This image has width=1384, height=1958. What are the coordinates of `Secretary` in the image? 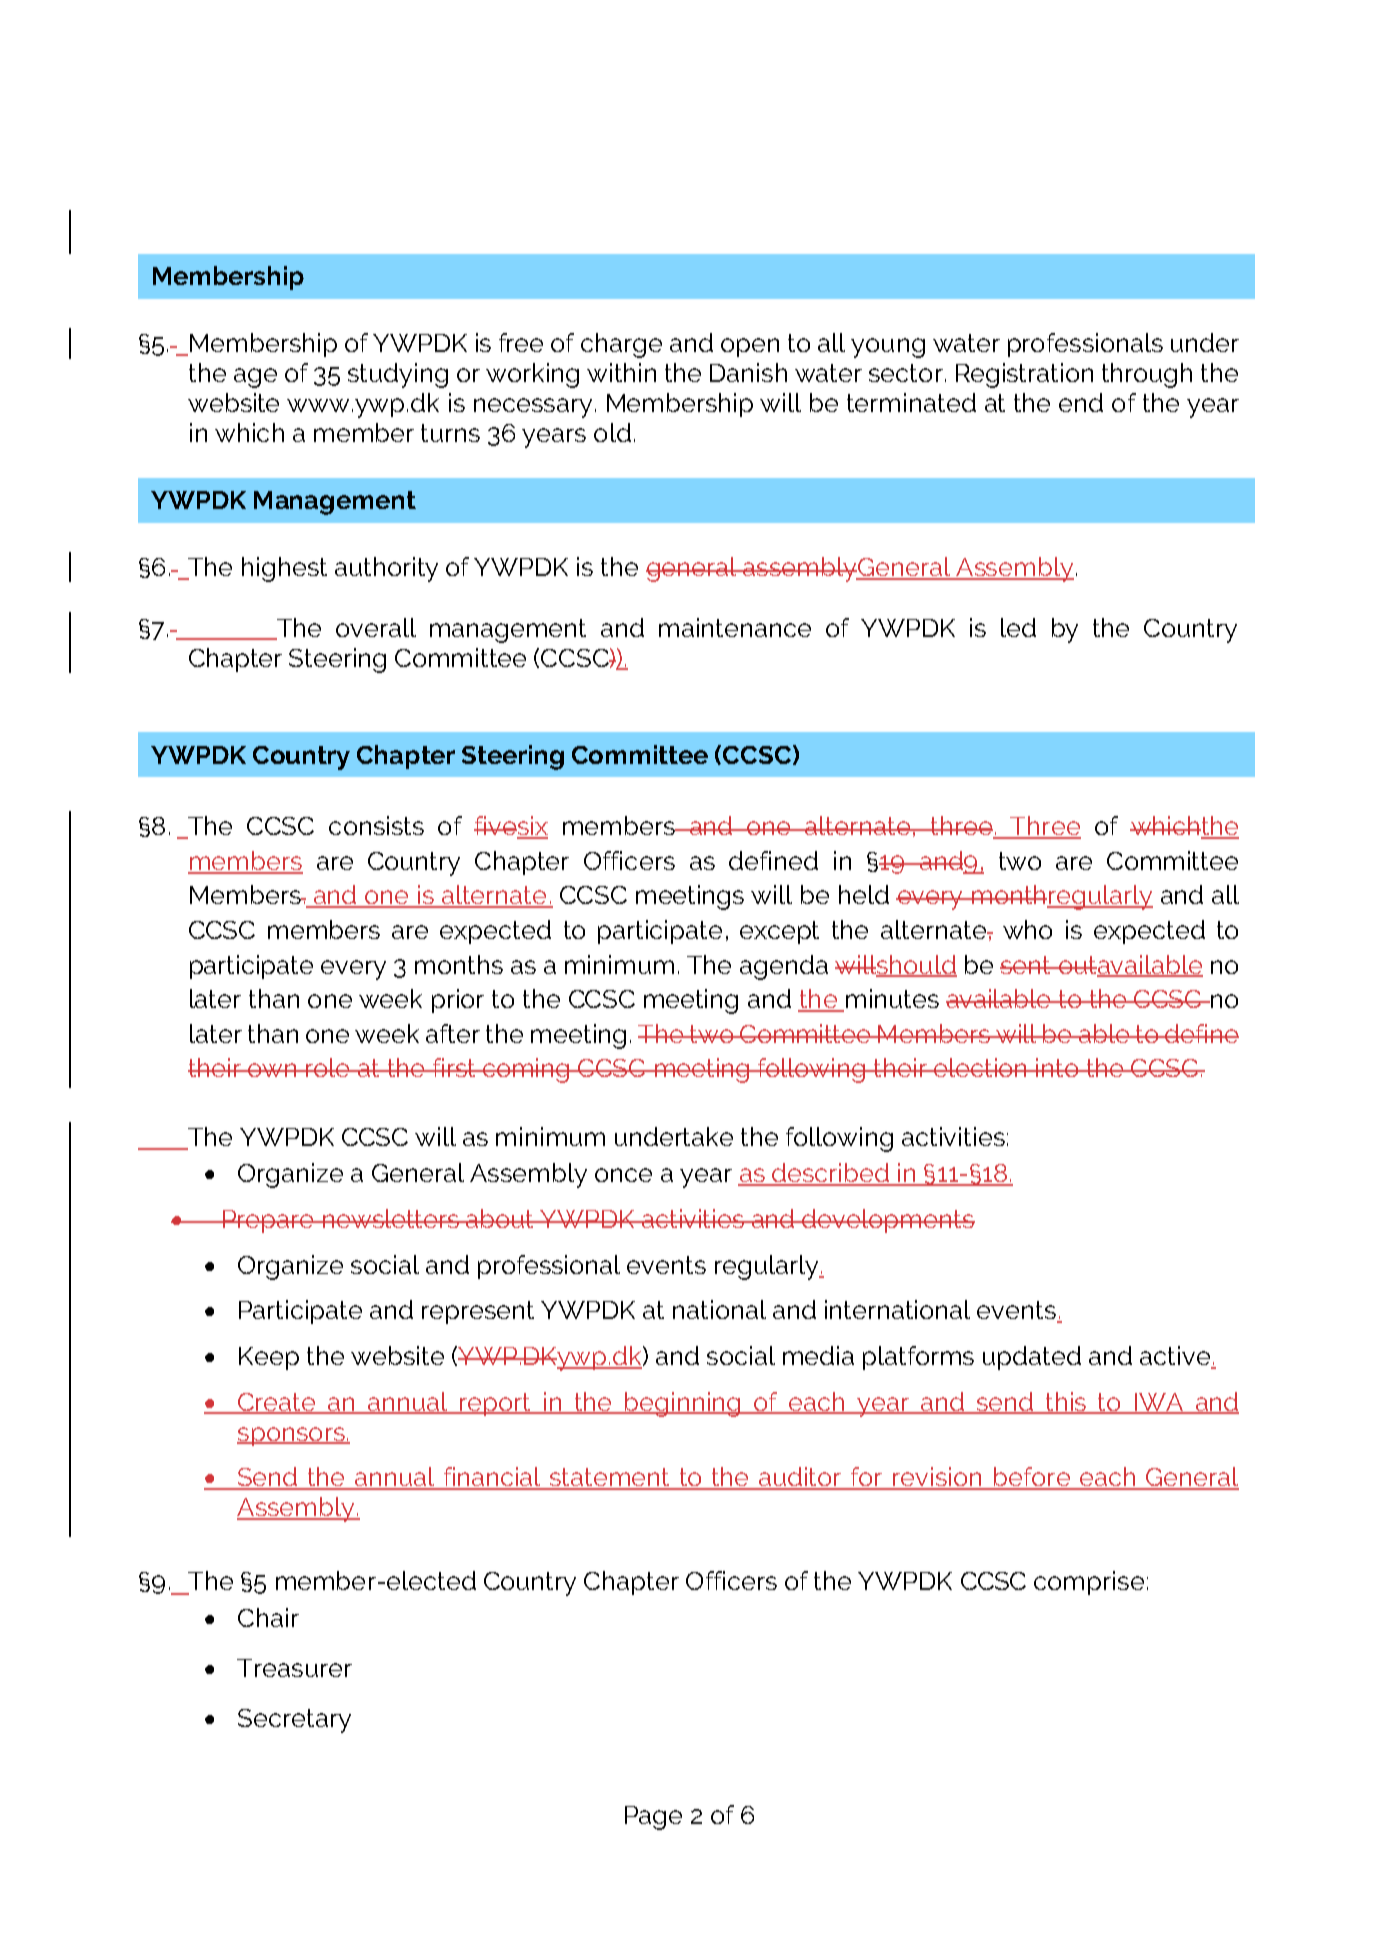 It's located at (294, 1721).
